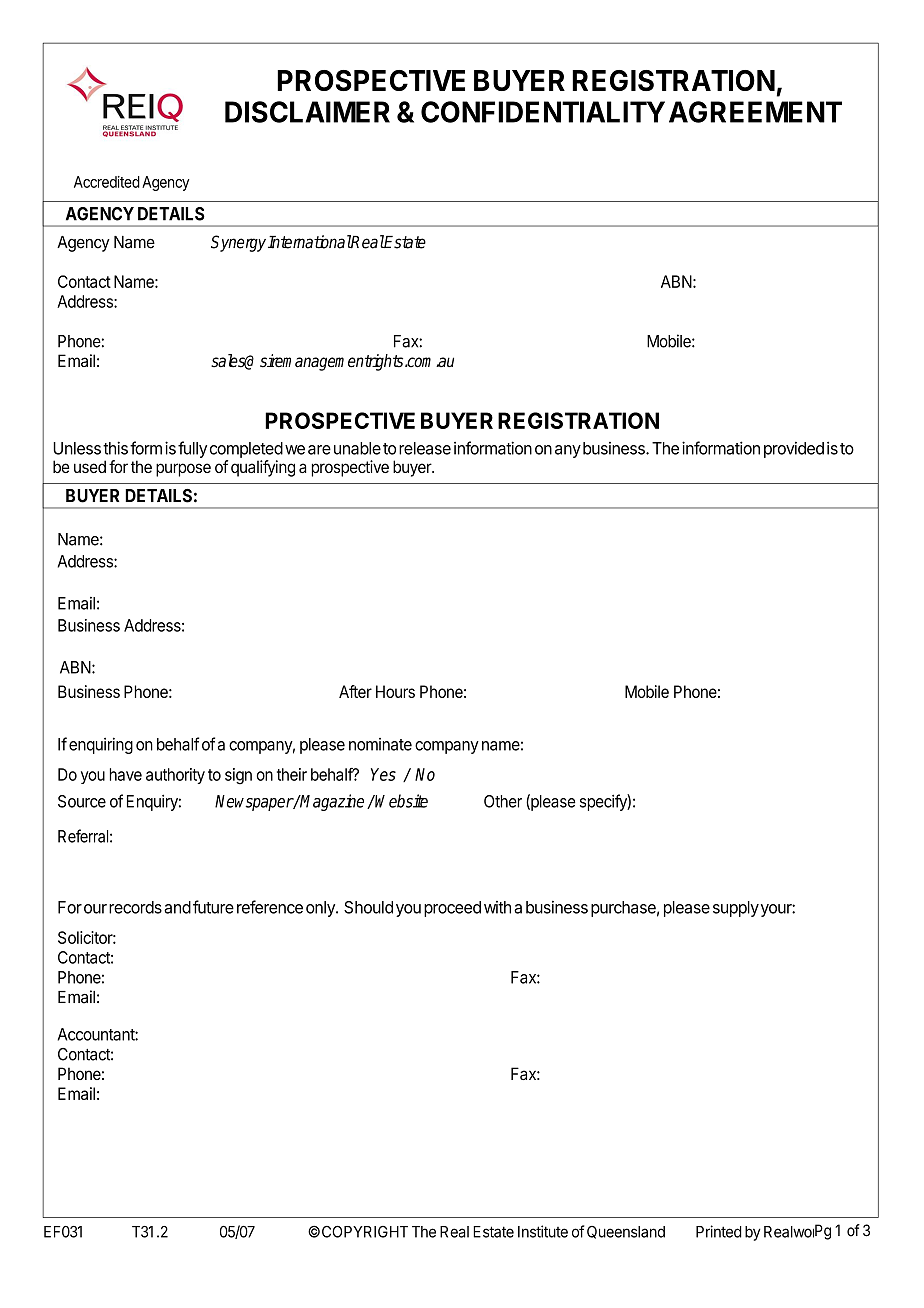 The height and width of the page is (1308, 924). I want to click on Hours, so click(395, 691).
